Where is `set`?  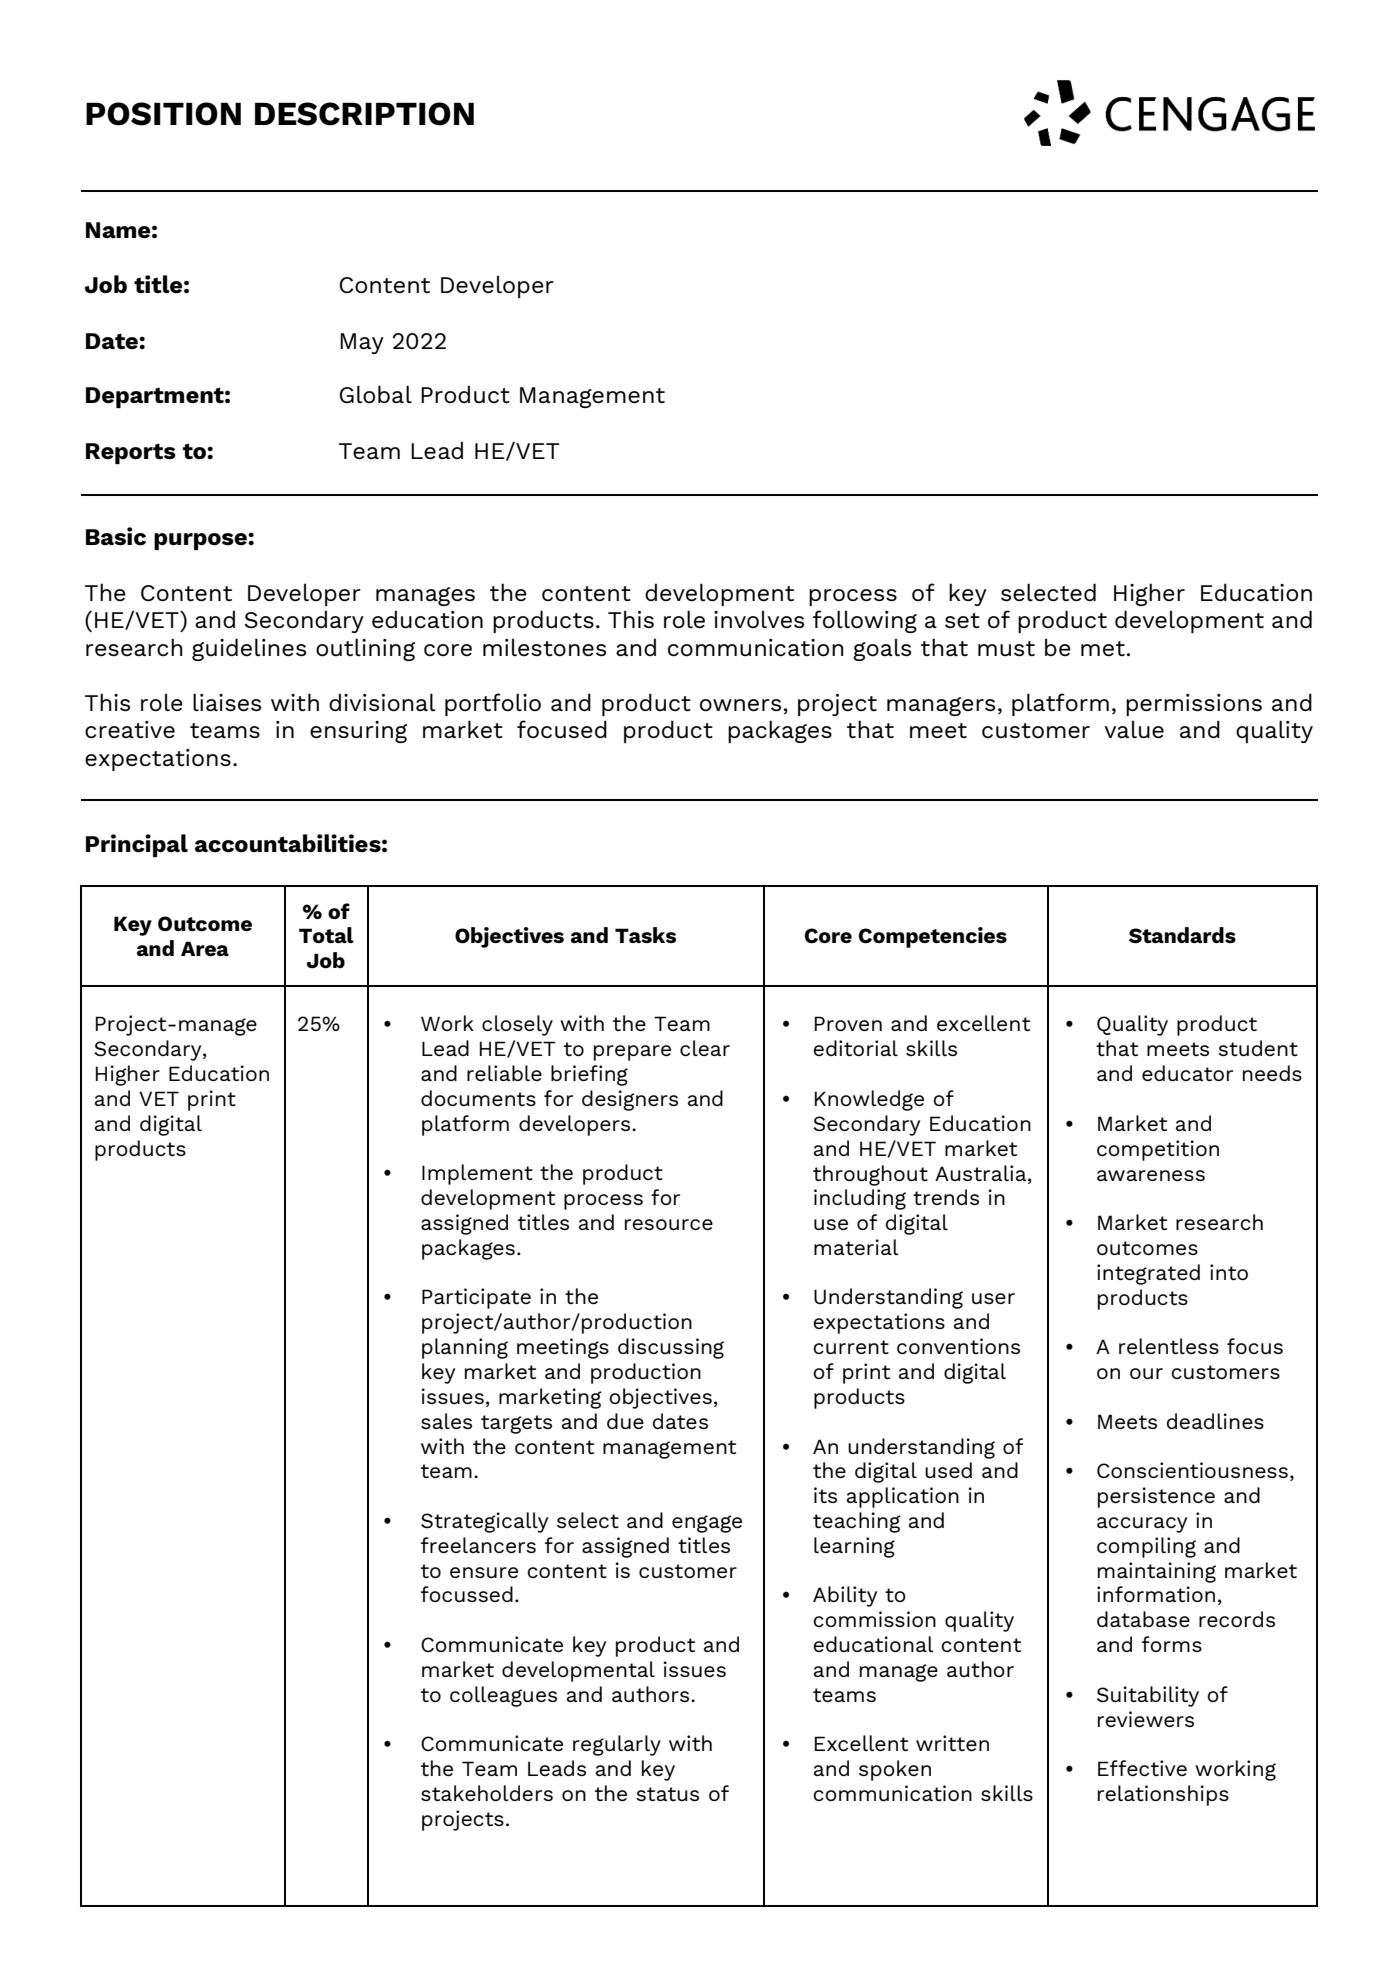 set is located at coordinates (962, 620).
